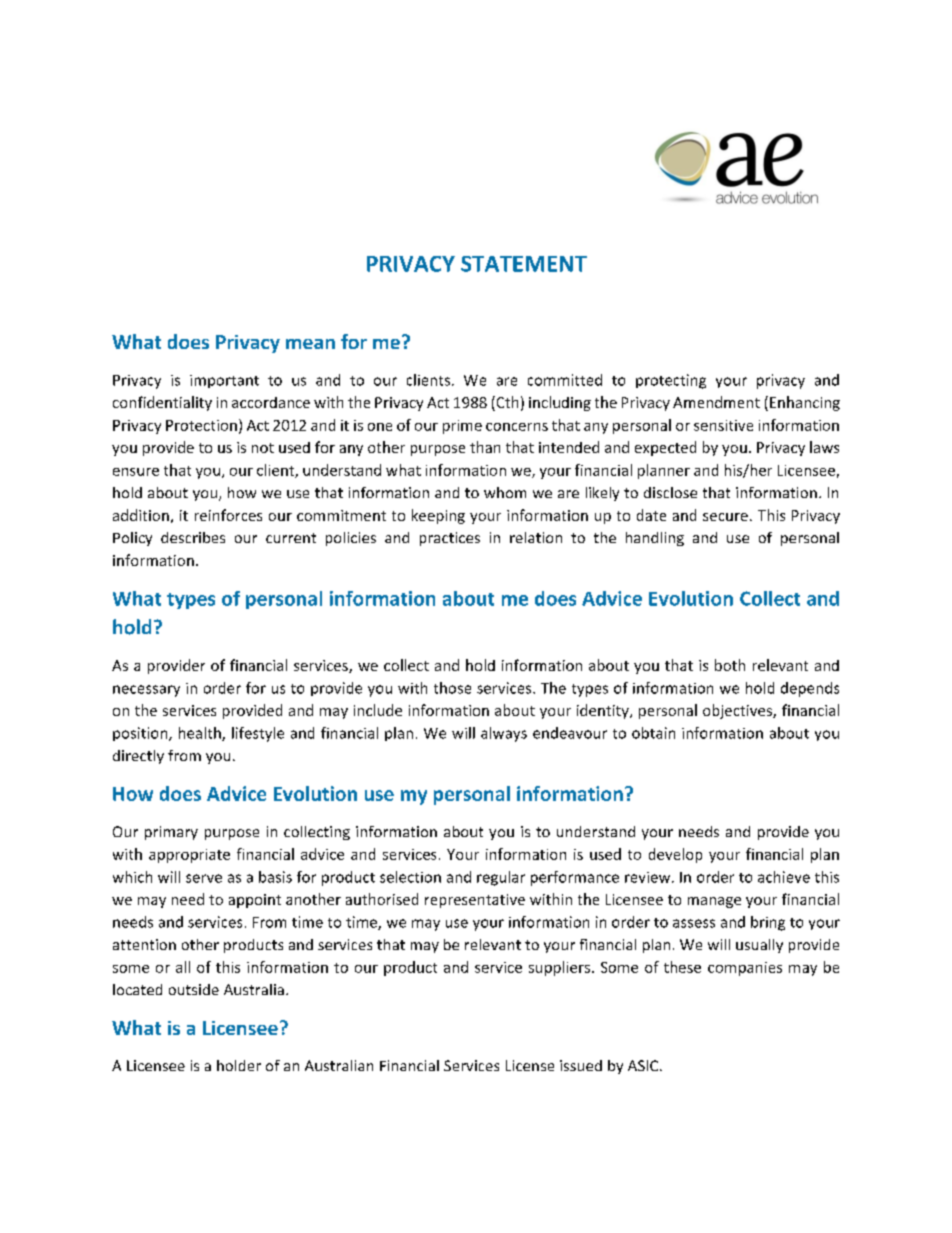 This screenshot has width=952, height=1233. Describe the element at coordinates (146, 691) in the screenshot. I see `necessary` at that location.
